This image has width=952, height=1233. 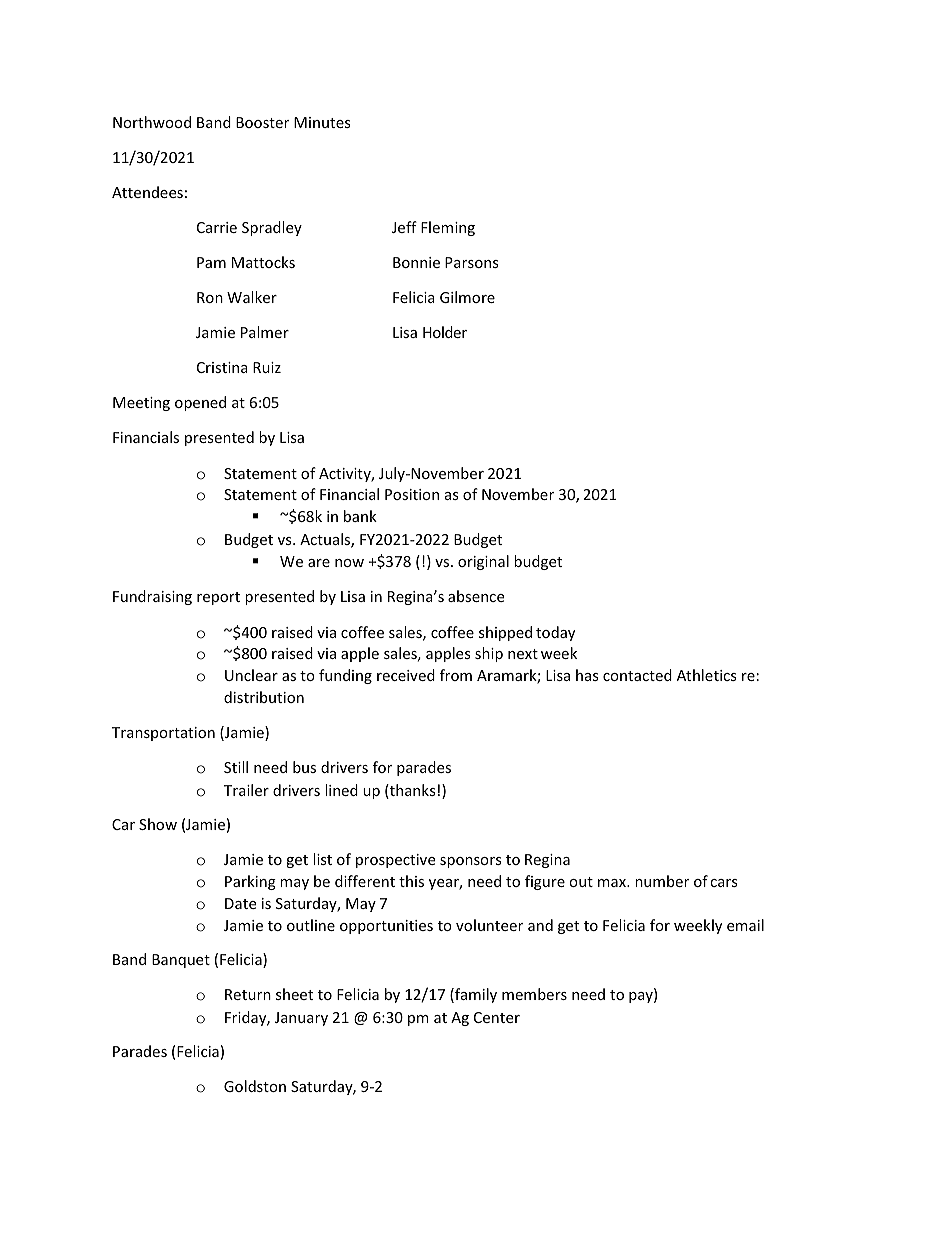 What do you see at coordinates (483, 562) in the image?
I see `original` at bounding box center [483, 562].
